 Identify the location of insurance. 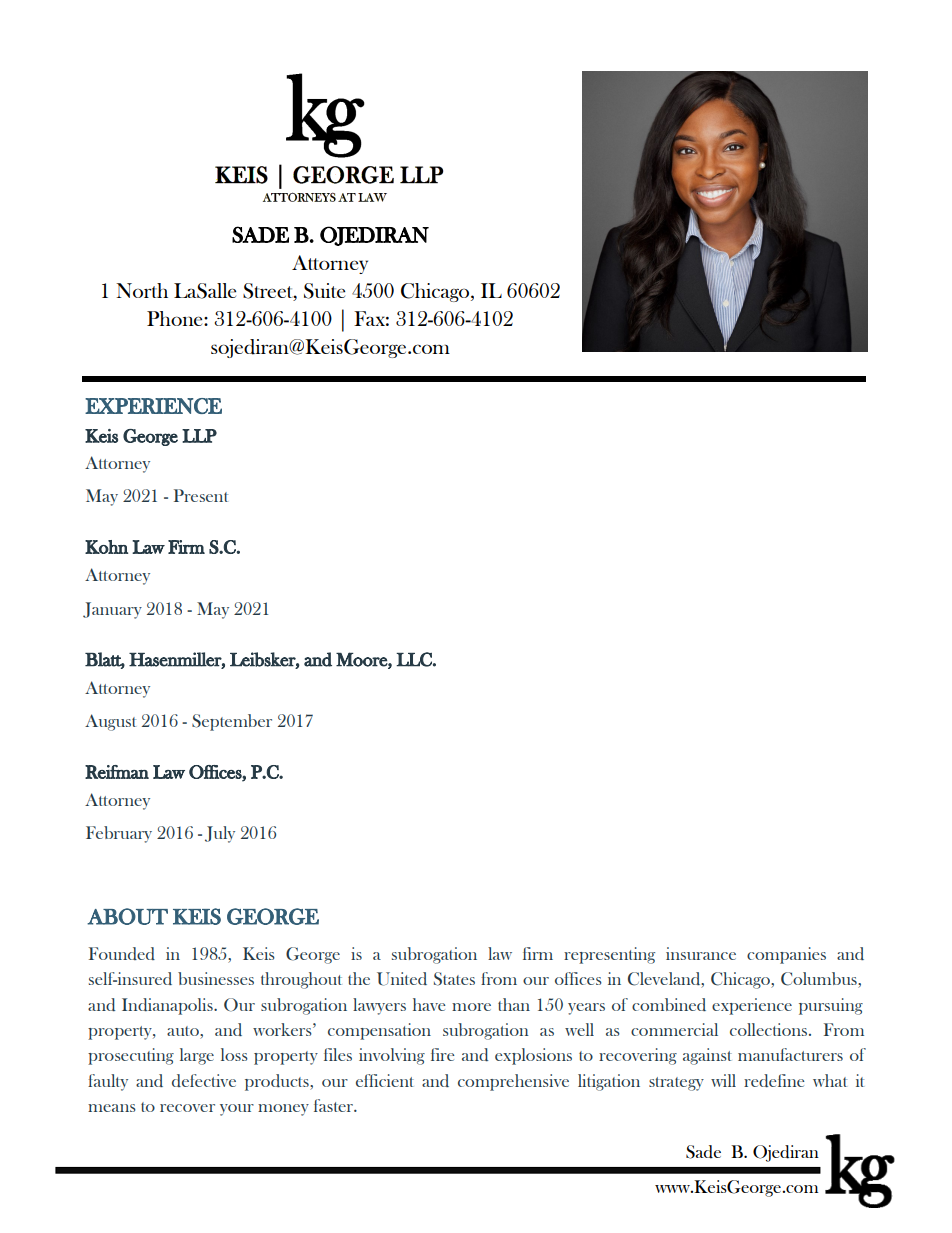
(701, 953).
